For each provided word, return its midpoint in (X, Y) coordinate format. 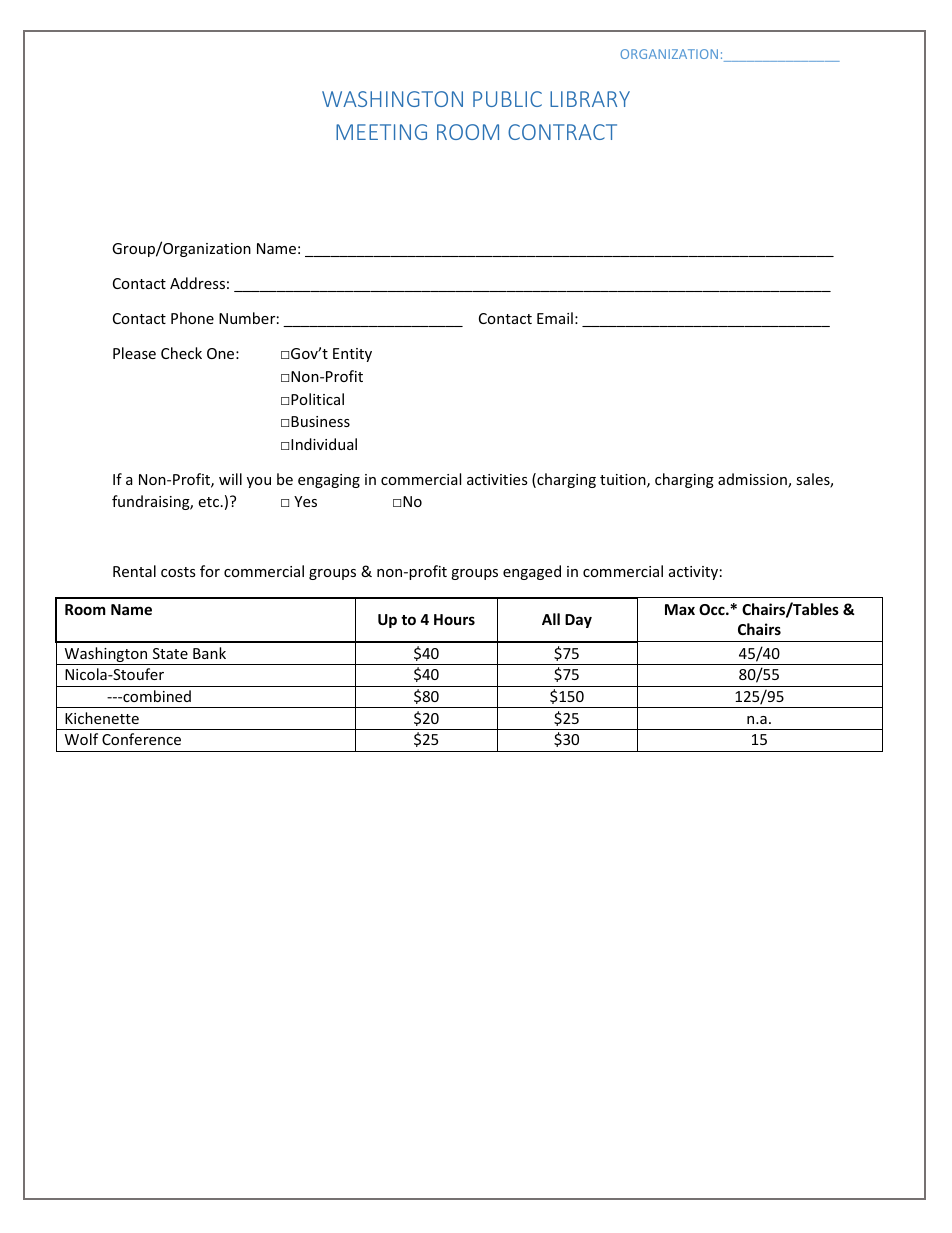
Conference (141, 739)
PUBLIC (507, 99)
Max (680, 609)
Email (555, 318)
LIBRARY (590, 99)
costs (178, 572)
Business (320, 421)
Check (181, 353)
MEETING (381, 132)
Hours (454, 619)
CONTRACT (562, 132)
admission (753, 480)
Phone (192, 318)
